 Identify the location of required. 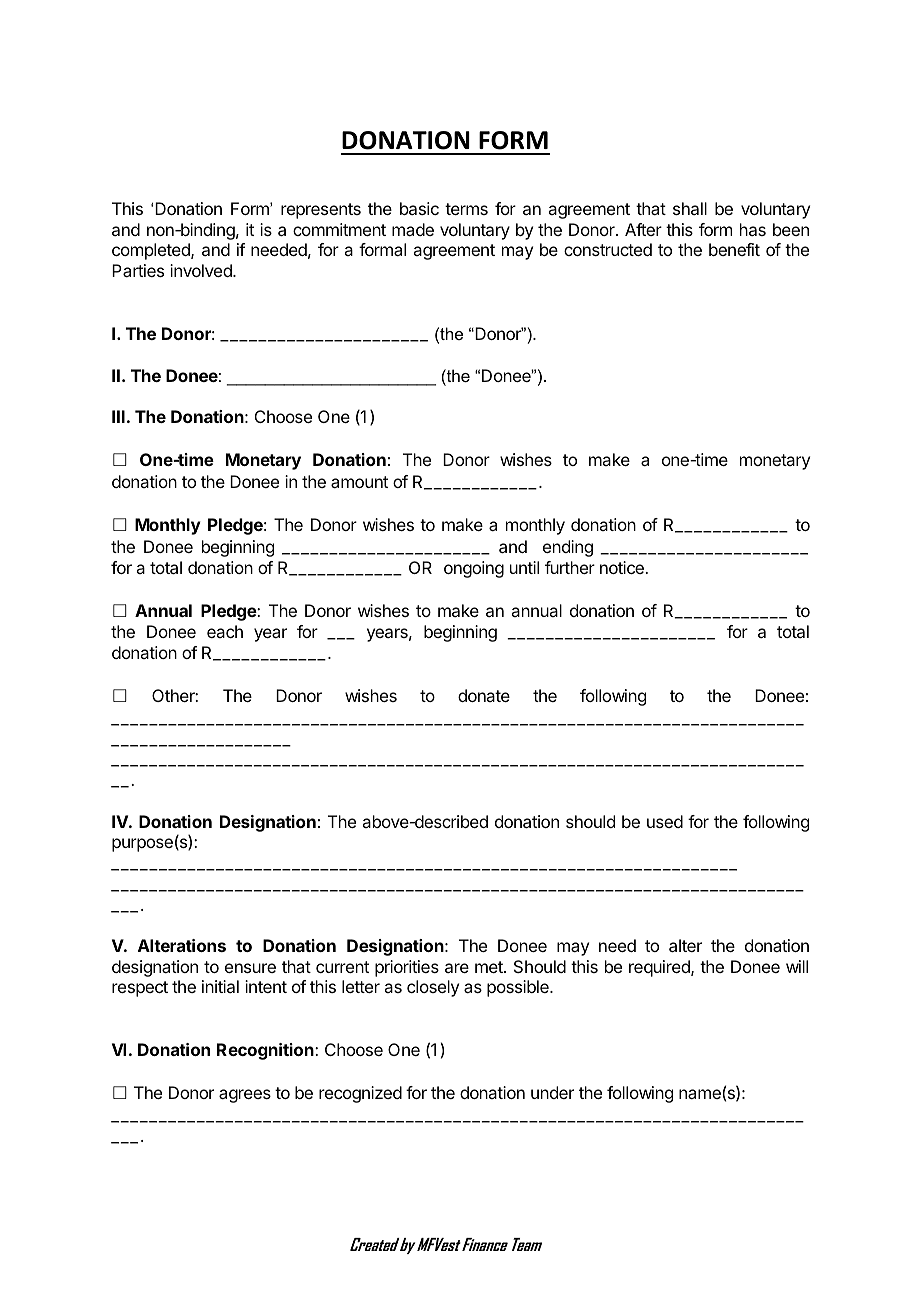
(660, 968).
